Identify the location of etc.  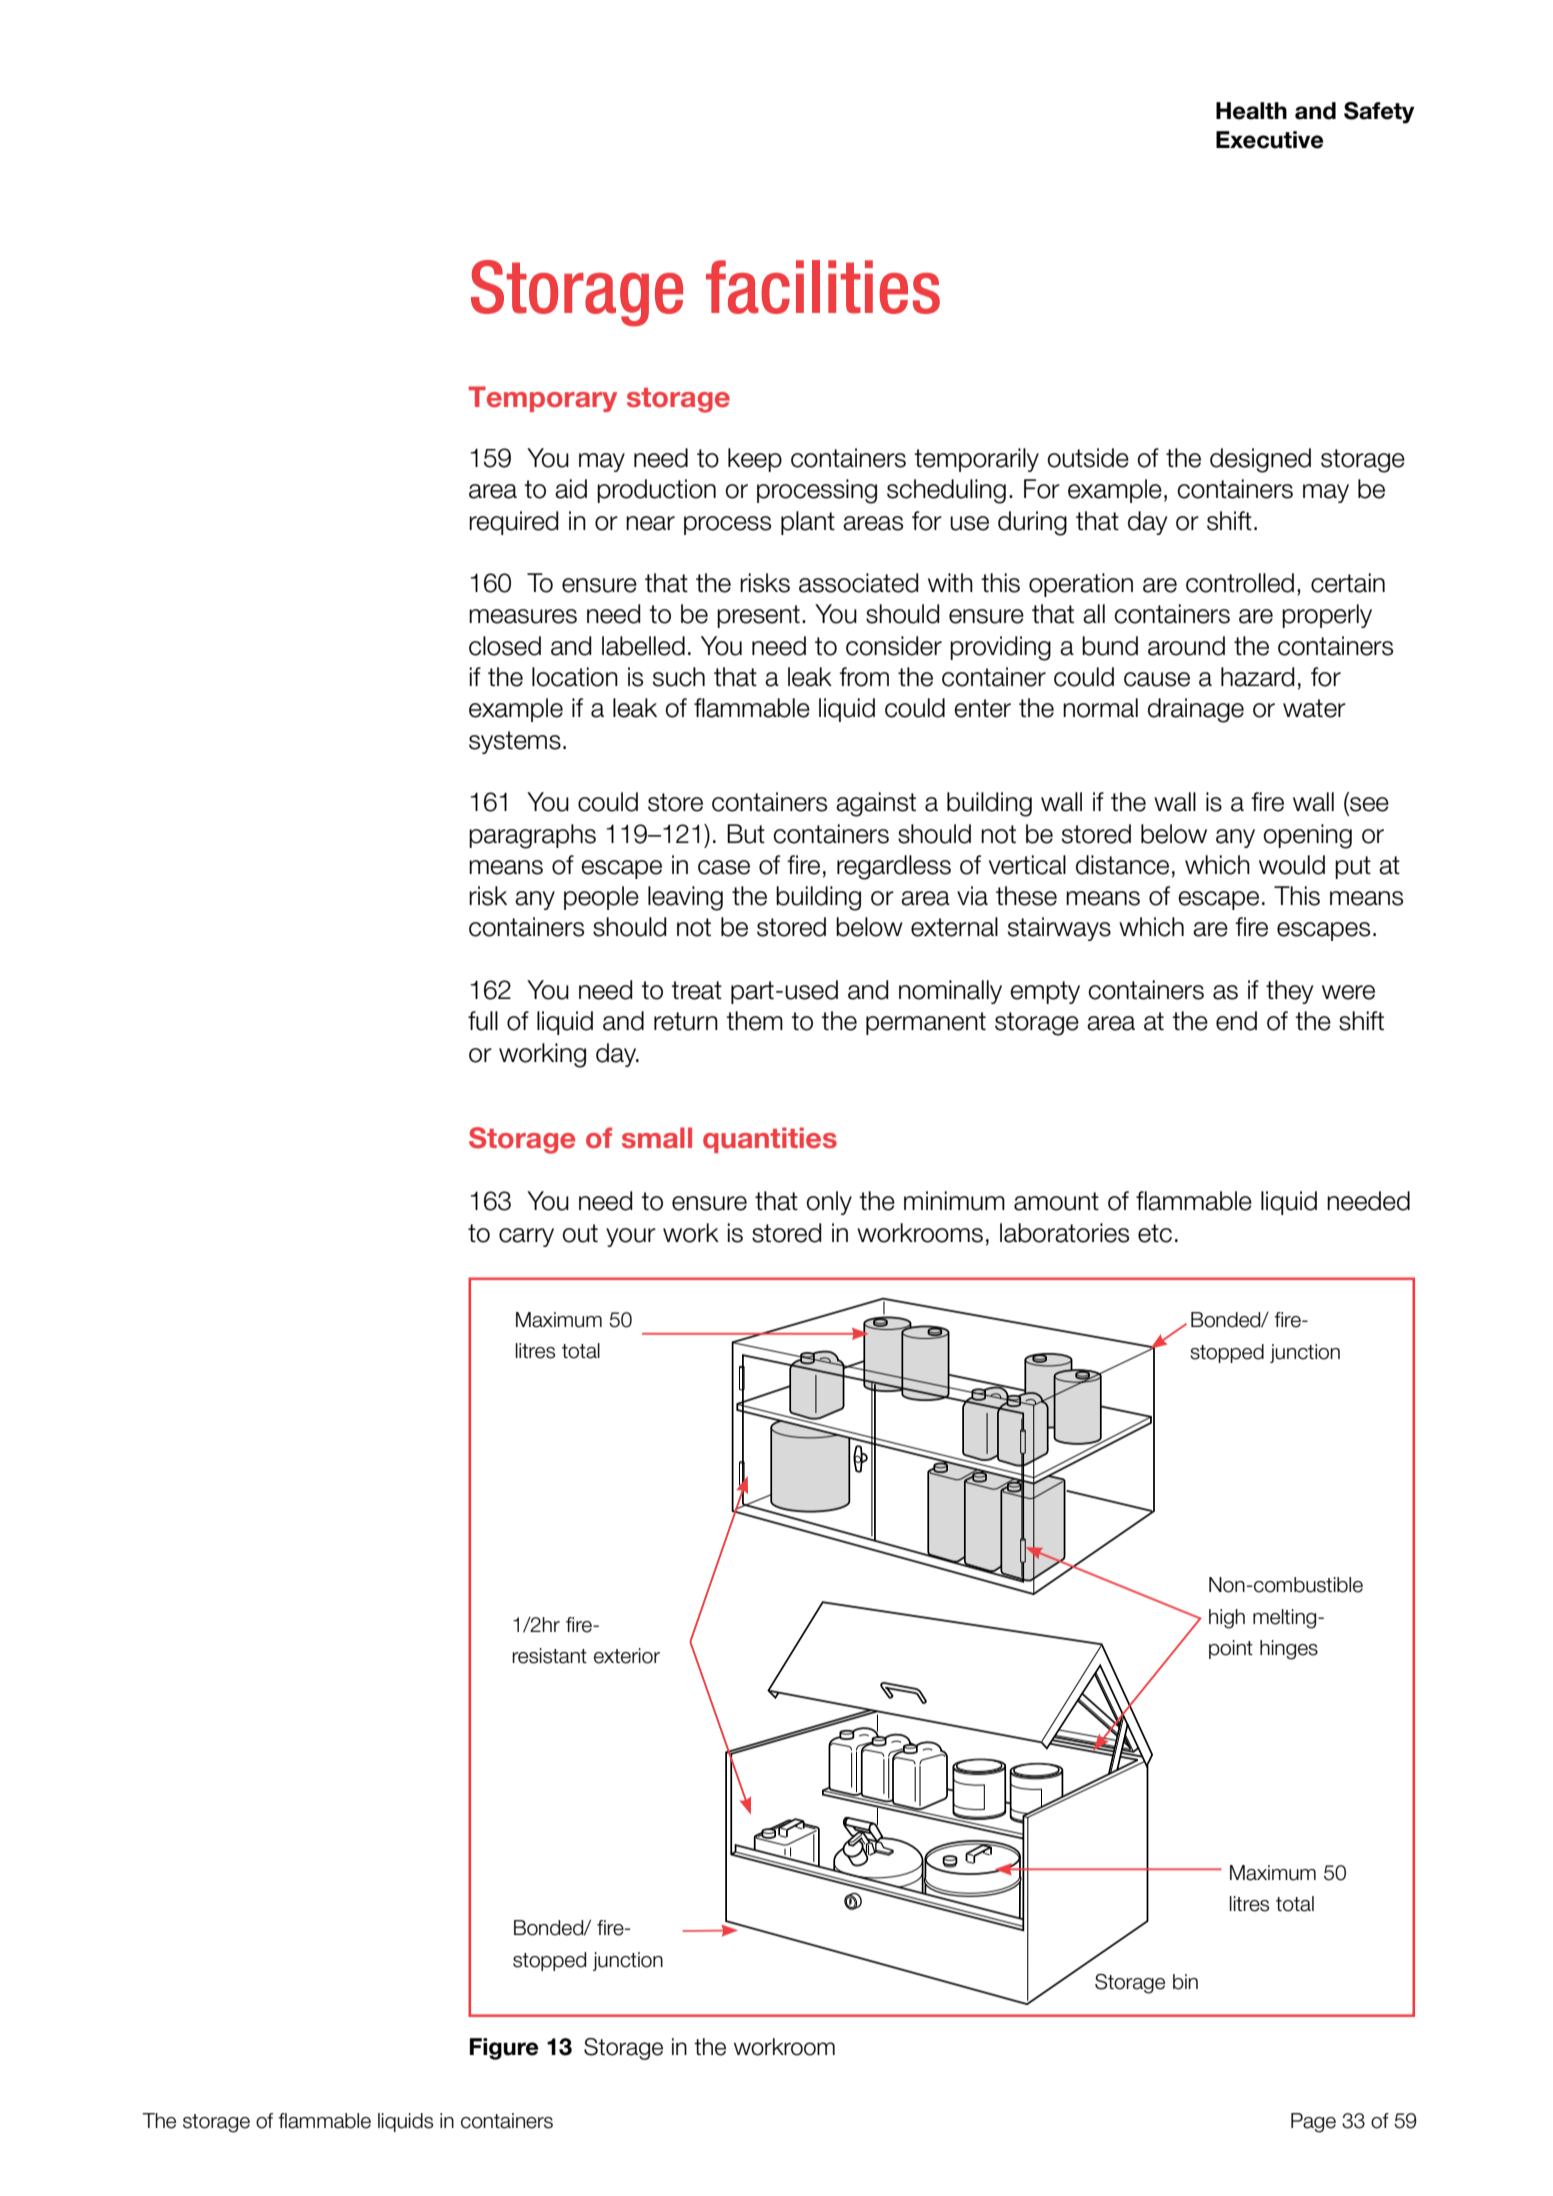
(1155, 1233).
